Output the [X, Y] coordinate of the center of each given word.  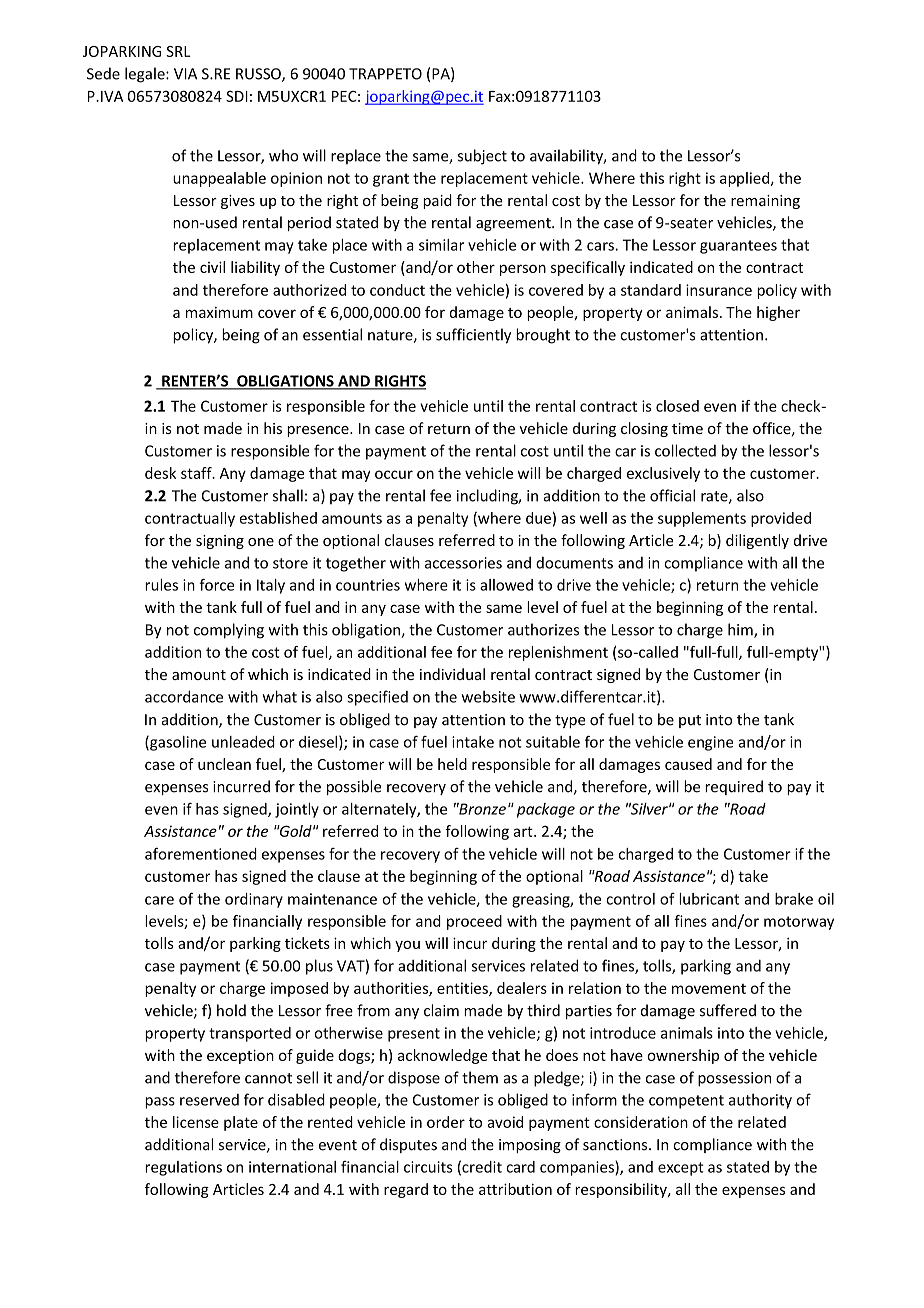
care [159, 900]
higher [778, 313]
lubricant [709, 899]
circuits [428, 1167]
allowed [506, 585]
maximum [219, 312]
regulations [183, 1168]
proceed [474, 922]
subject [482, 157]
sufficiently [473, 336]
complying [229, 631]
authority [760, 1101]
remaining [765, 202]
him [741, 630]
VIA [185, 74]
